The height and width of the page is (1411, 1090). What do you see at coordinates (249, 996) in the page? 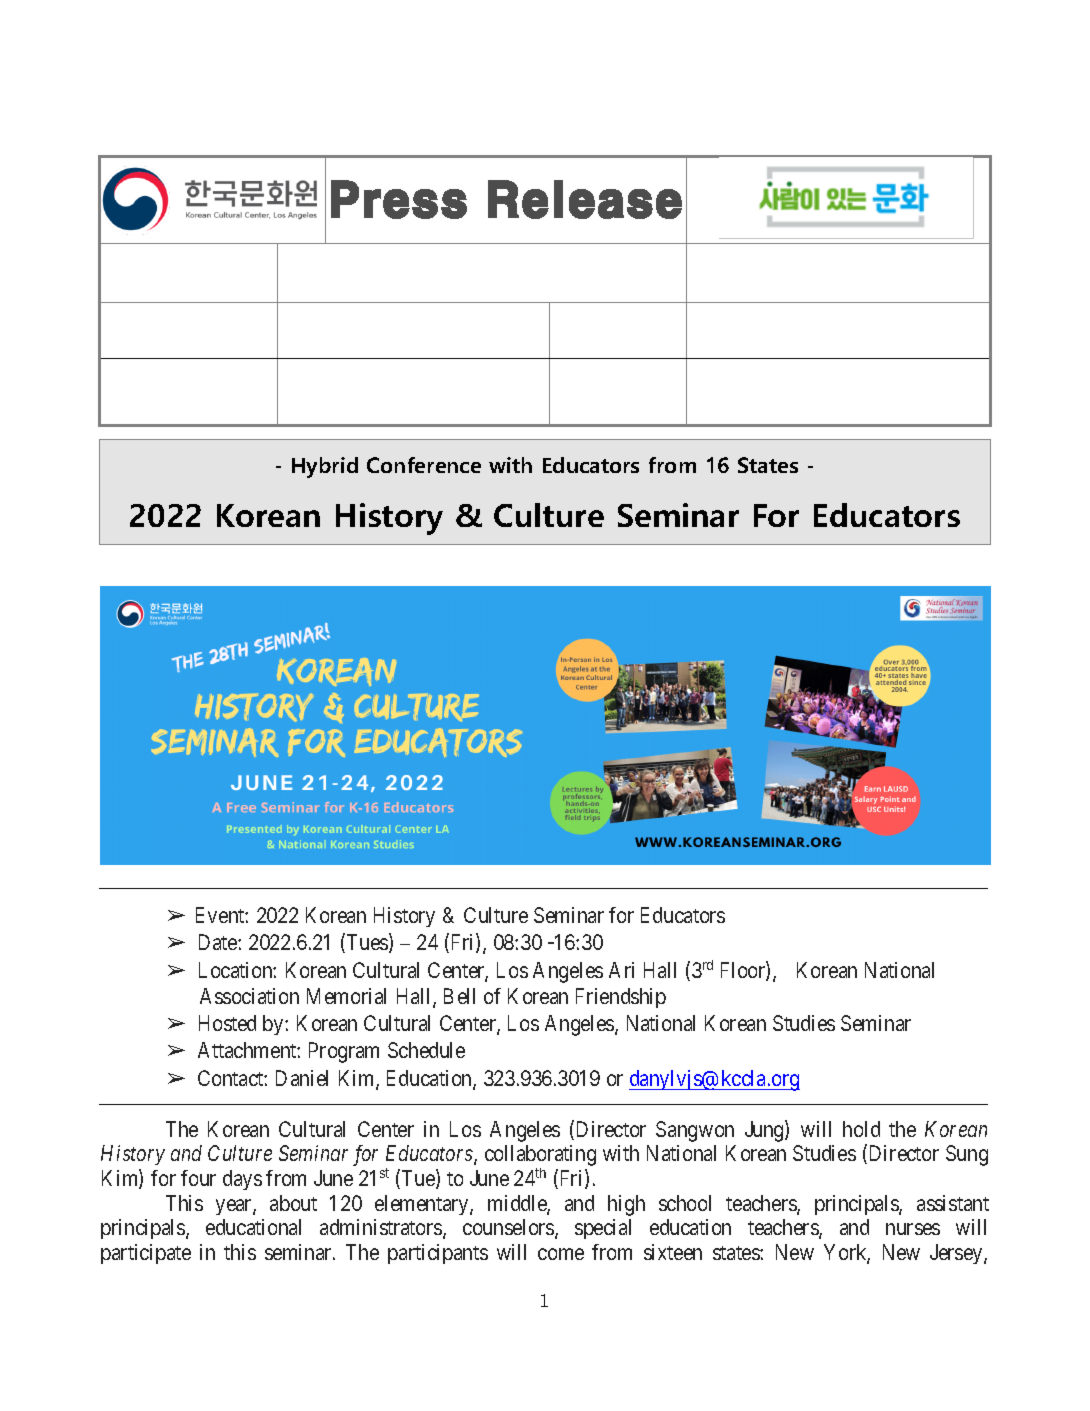
I see `Association` at bounding box center [249, 996].
